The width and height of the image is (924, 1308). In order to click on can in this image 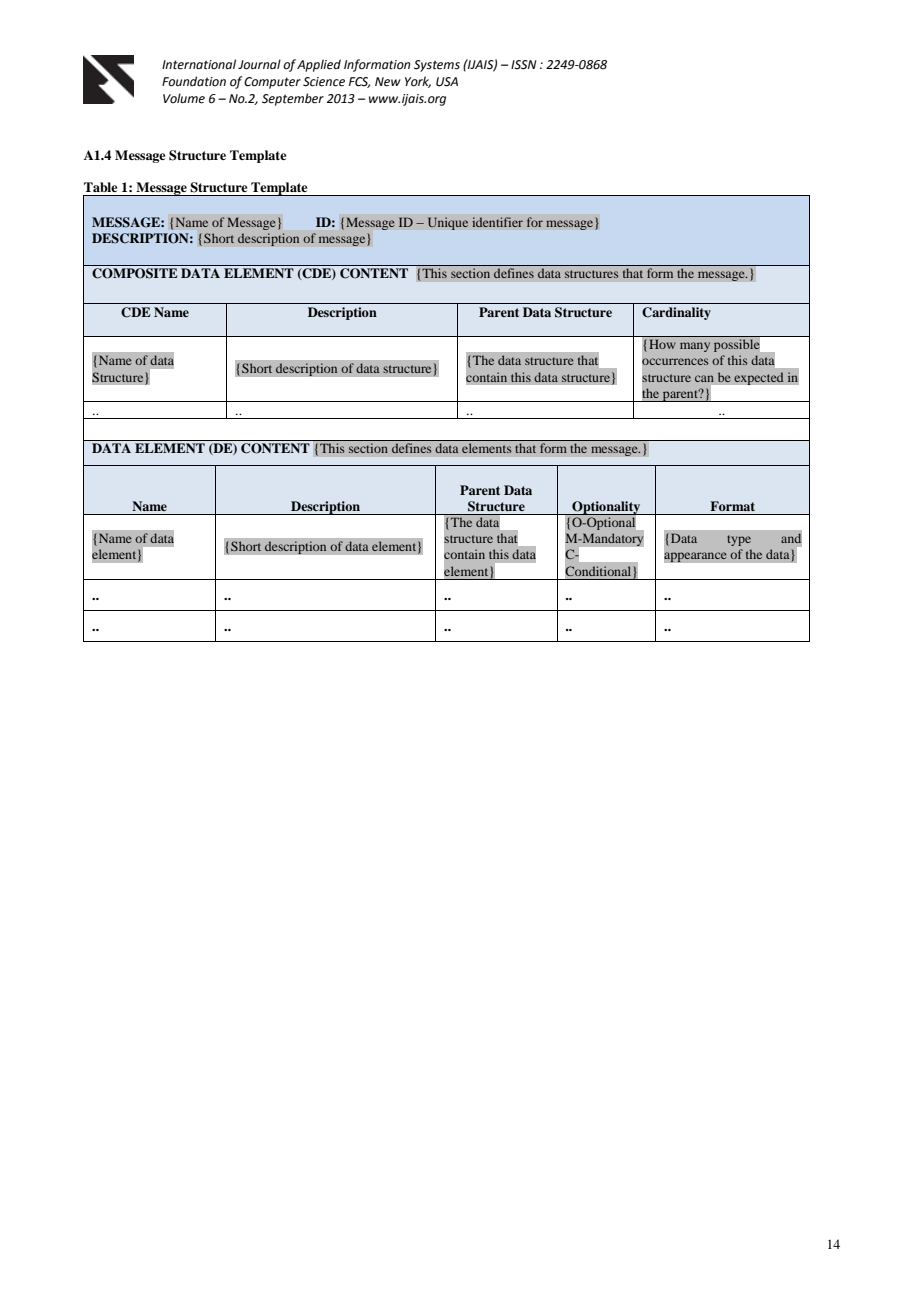, I will do `click(704, 378)`.
